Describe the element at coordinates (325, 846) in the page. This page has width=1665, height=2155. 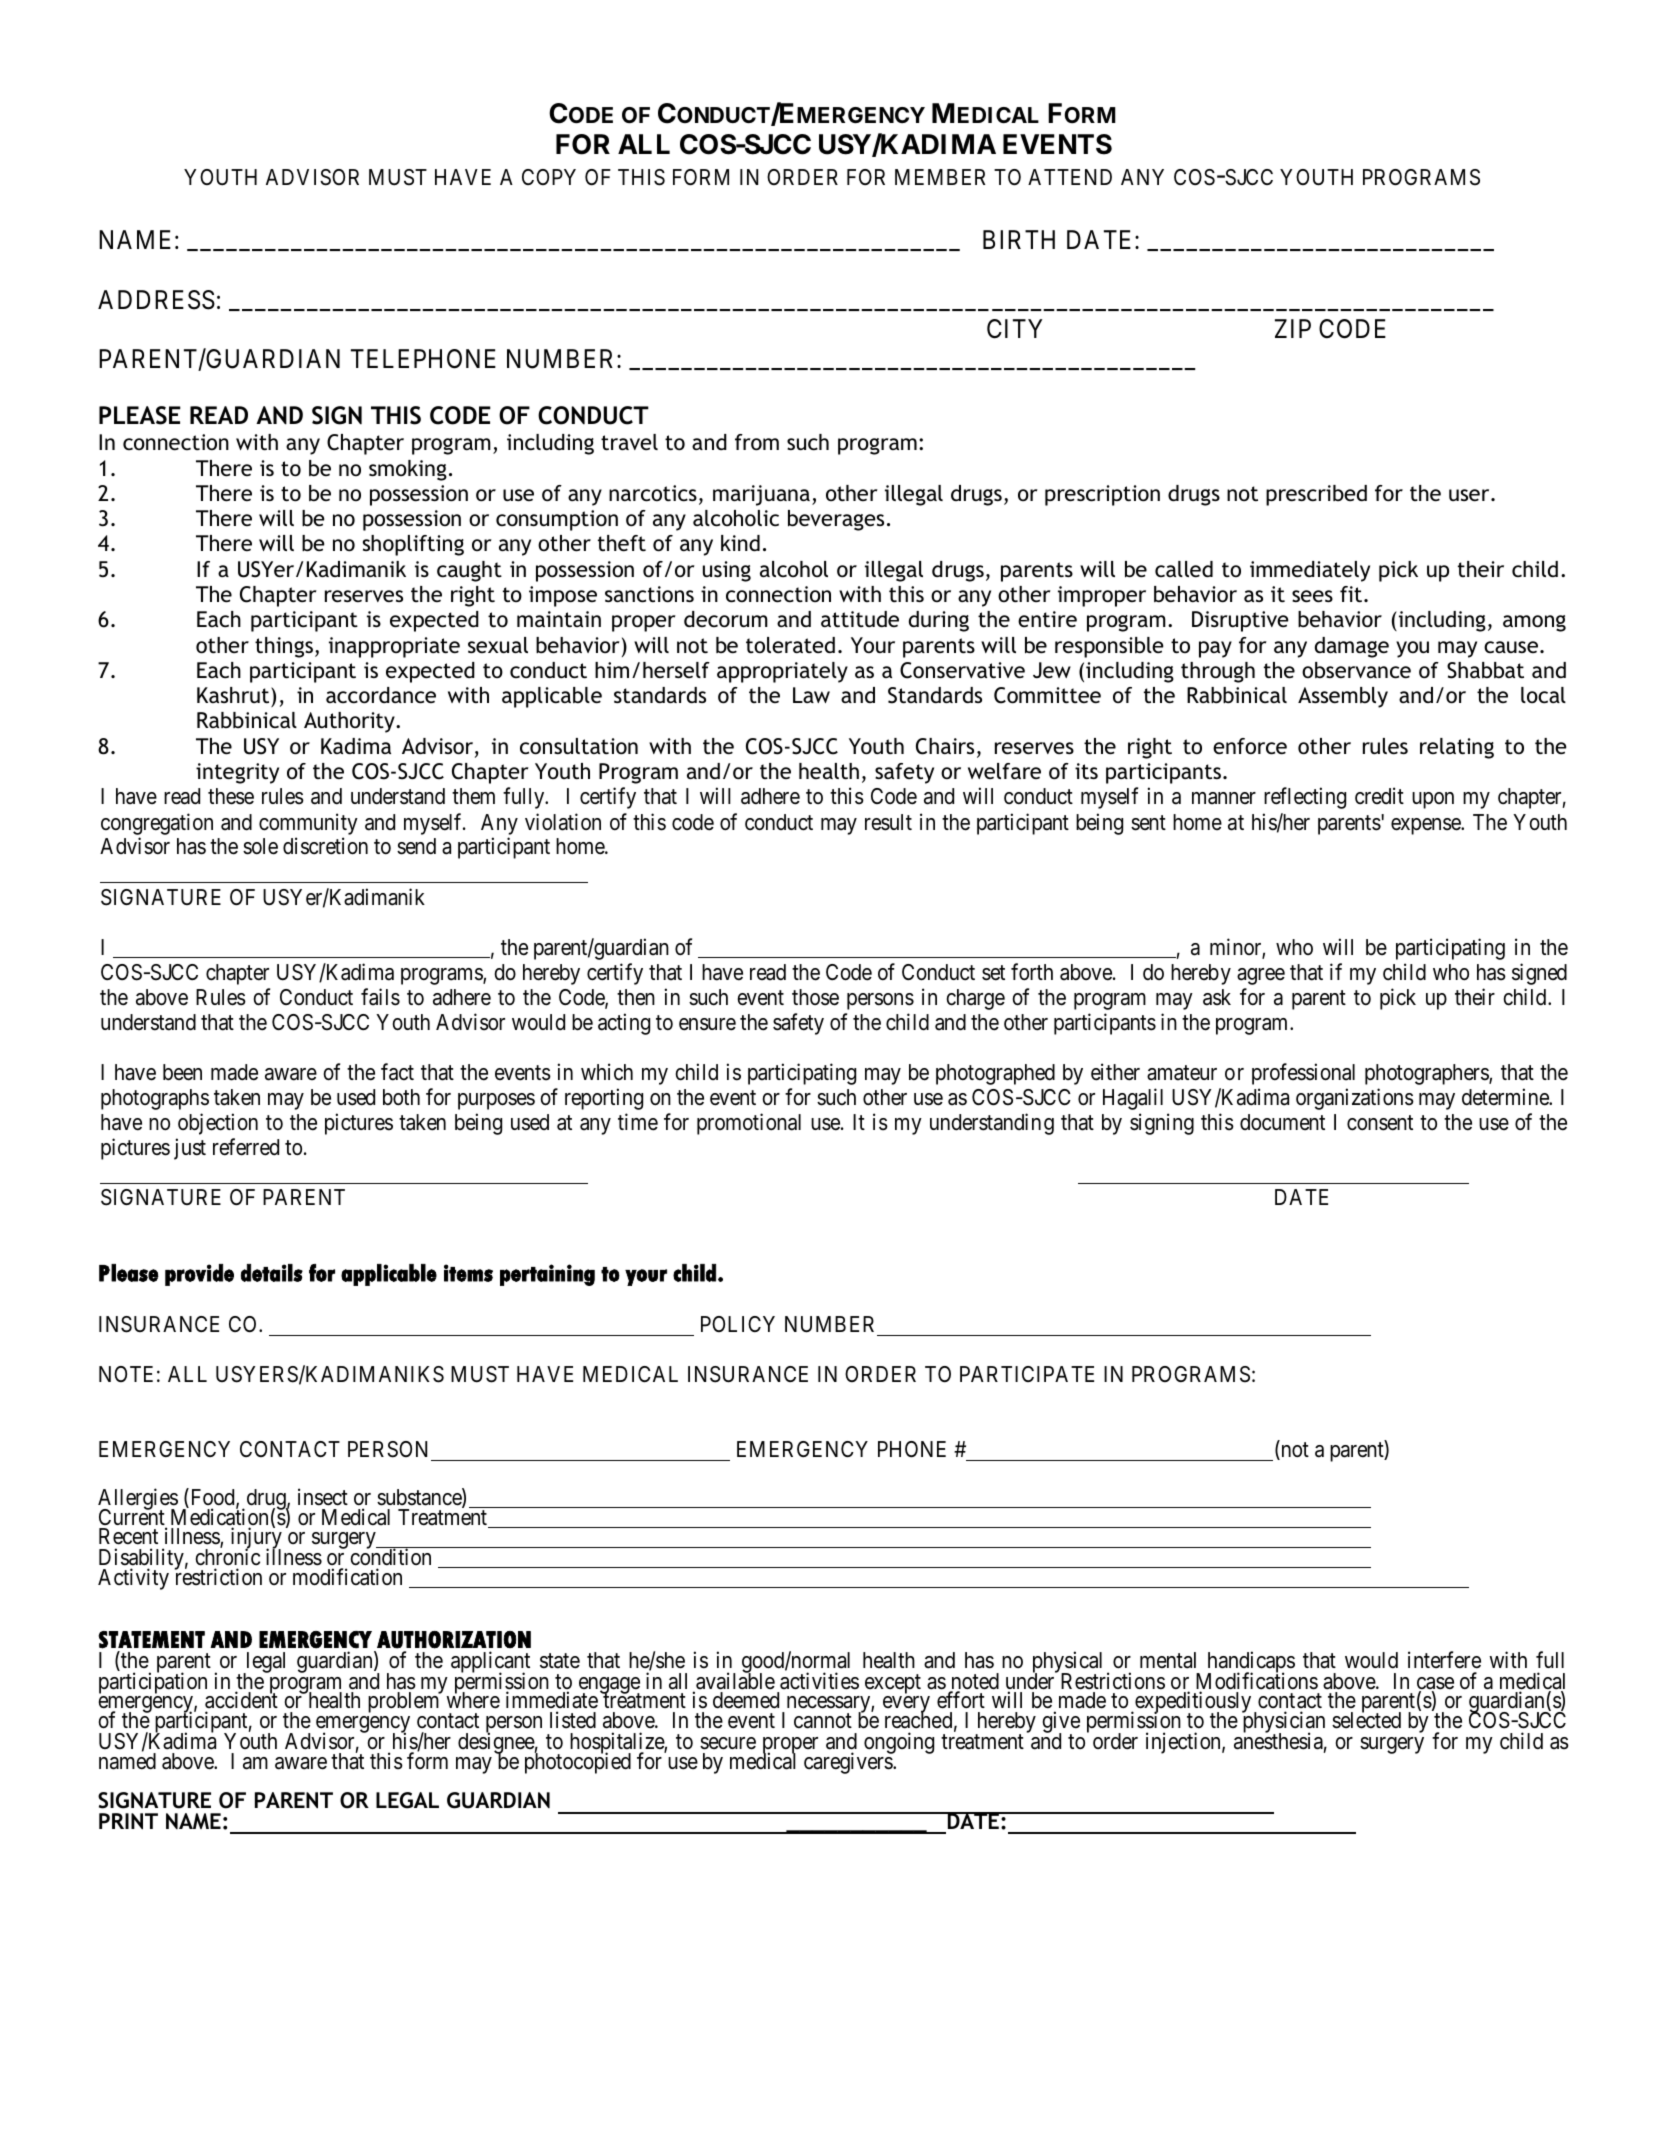
I see `discretion` at that location.
